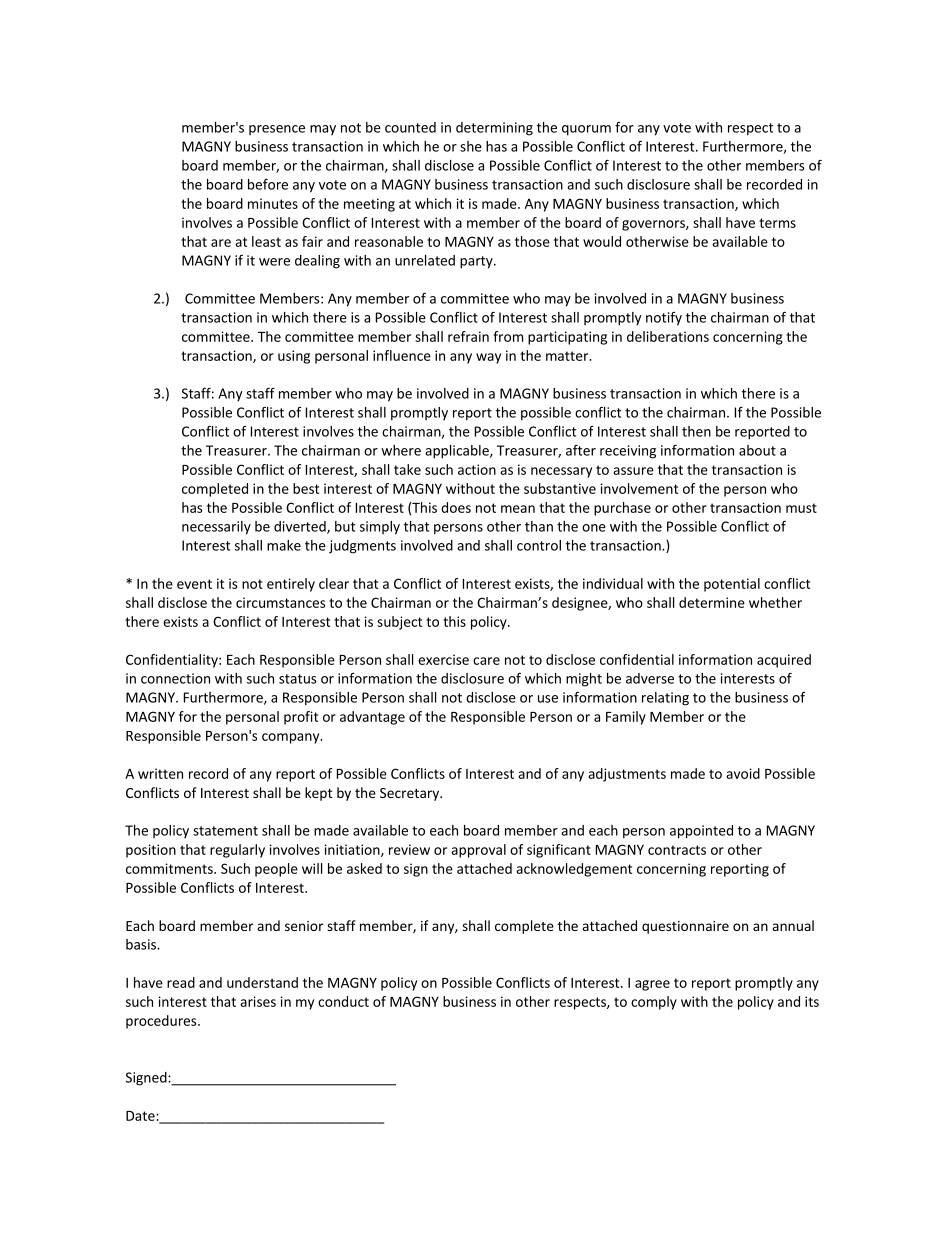  What do you see at coordinates (160, 773) in the screenshot?
I see `written` at bounding box center [160, 773].
